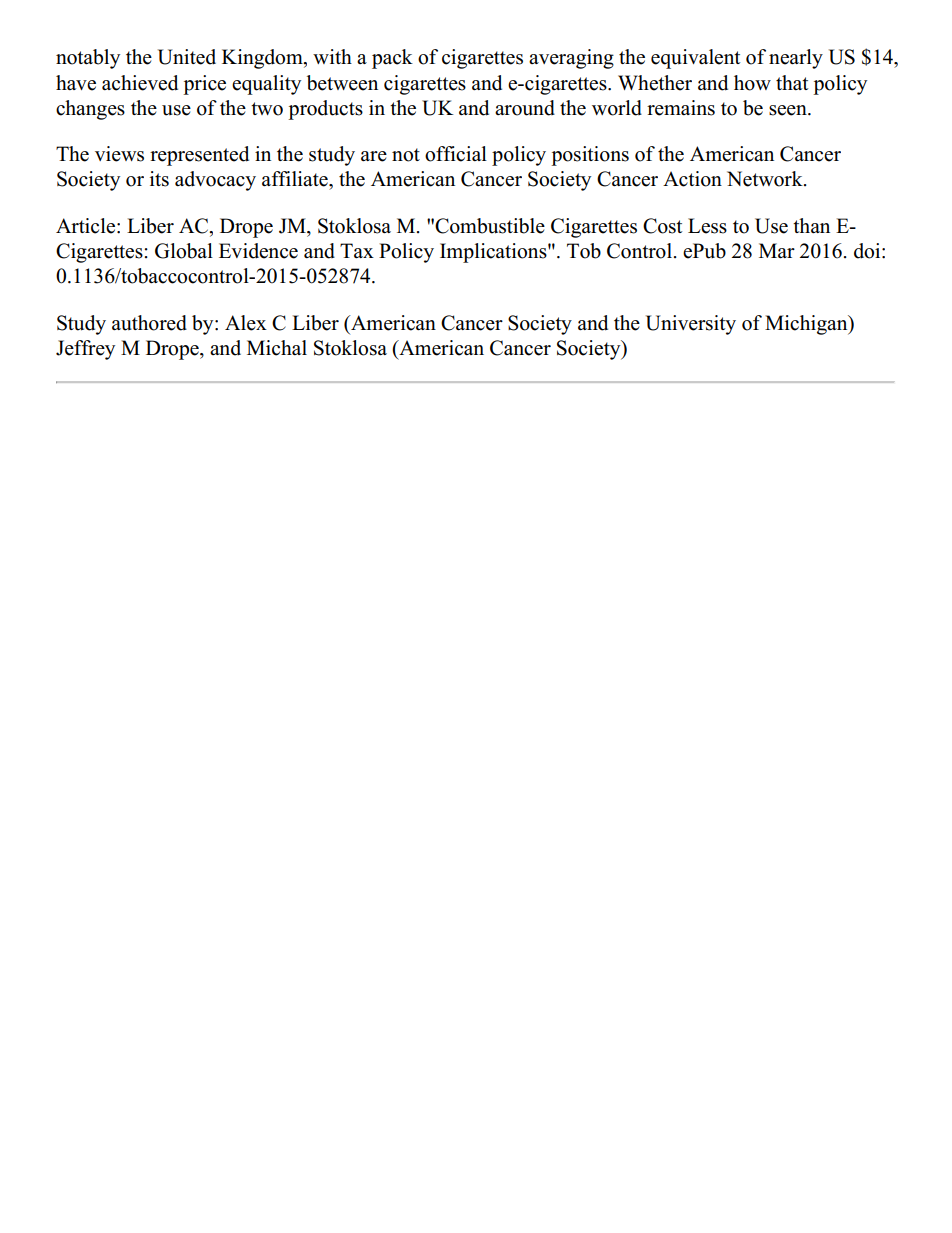 This screenshot has width=952, height=1233. I want to click on equivalent, so click(695, 59).
